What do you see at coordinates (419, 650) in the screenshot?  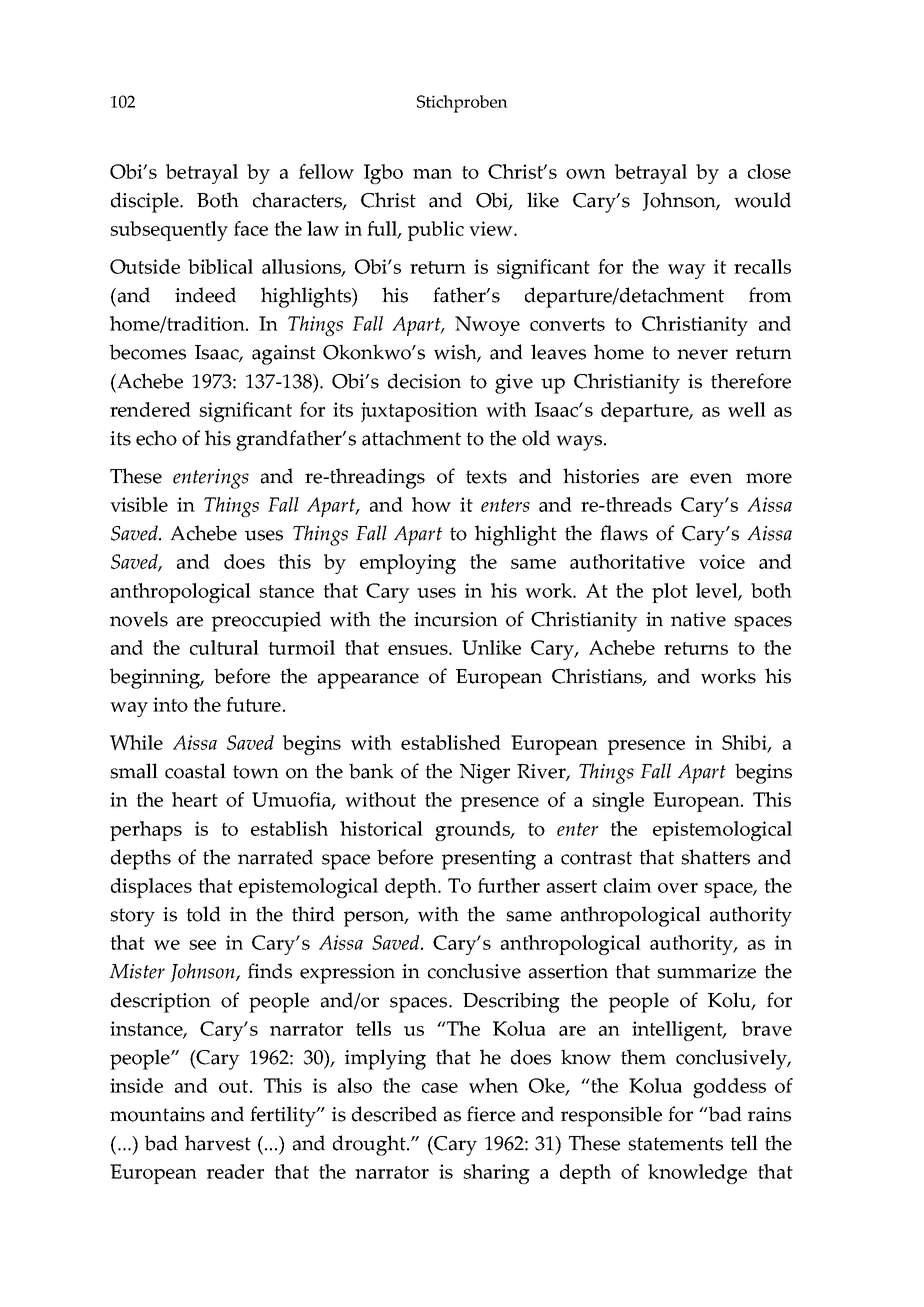 I see `ensues` at bounding box center [419, 650].
